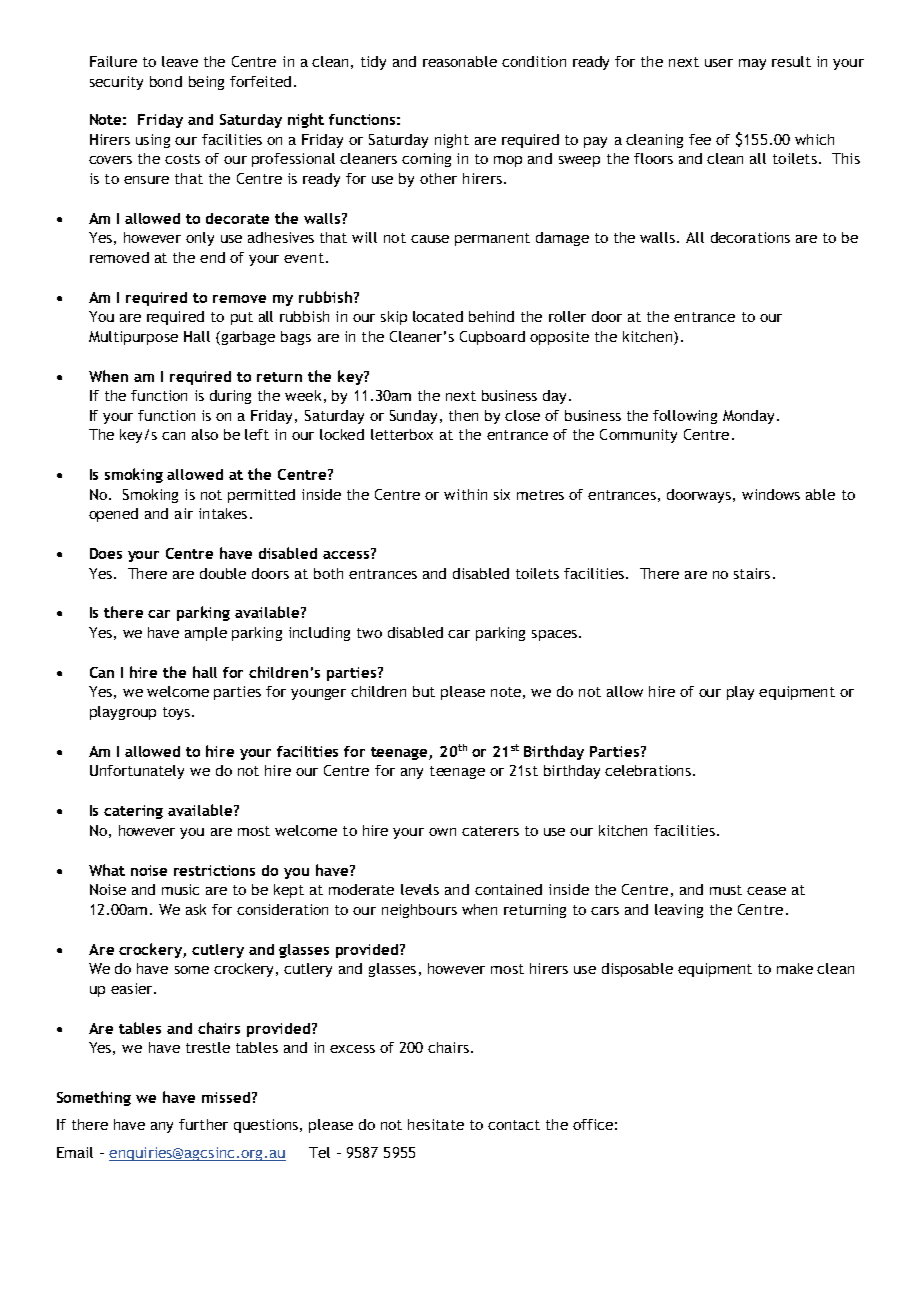  Describe the element at coordinates (752, 64) in the screenshot. I see `may` at that location.
